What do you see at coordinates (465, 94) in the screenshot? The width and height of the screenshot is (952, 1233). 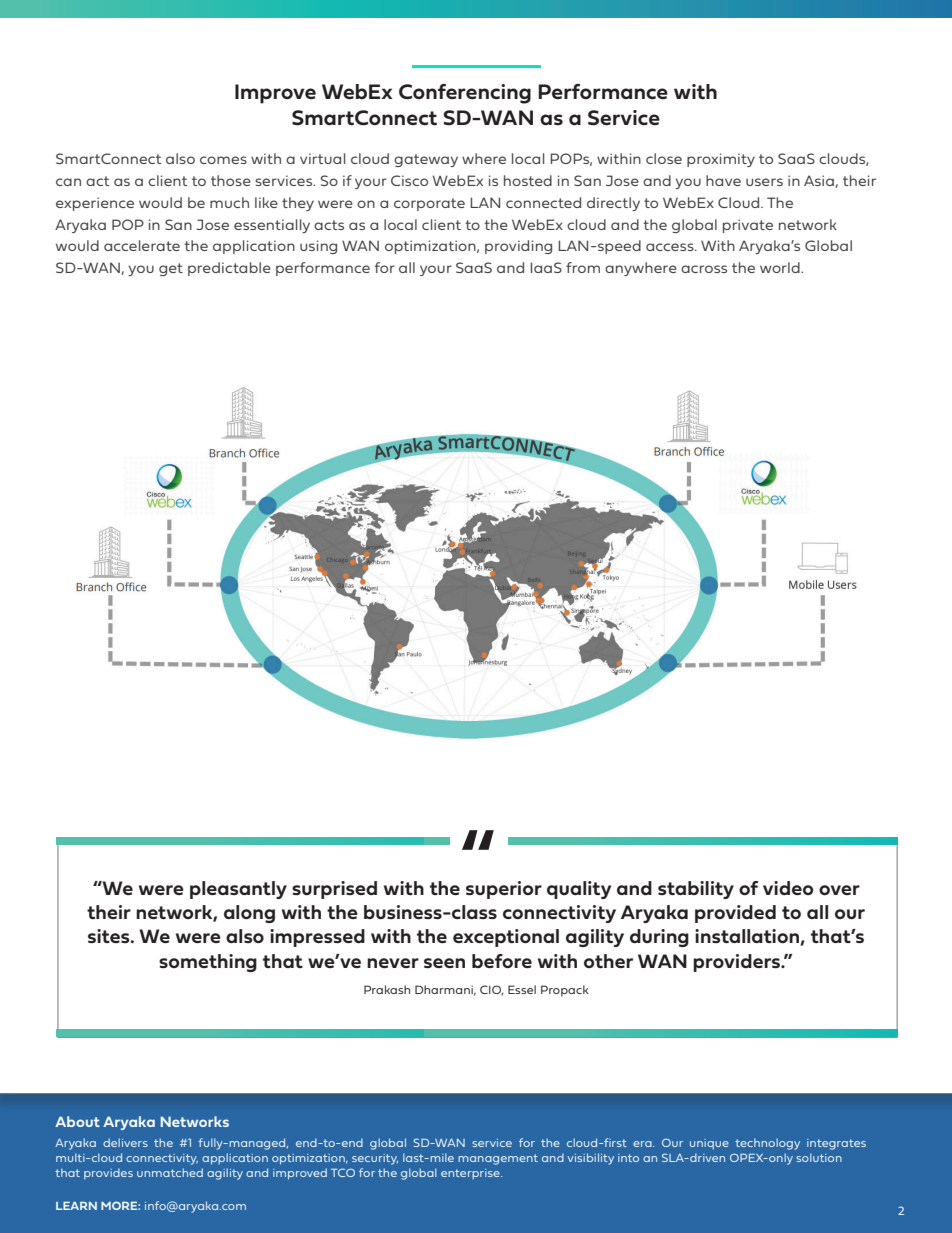 I see `Conferencing` at bounding box center [465, 94].
